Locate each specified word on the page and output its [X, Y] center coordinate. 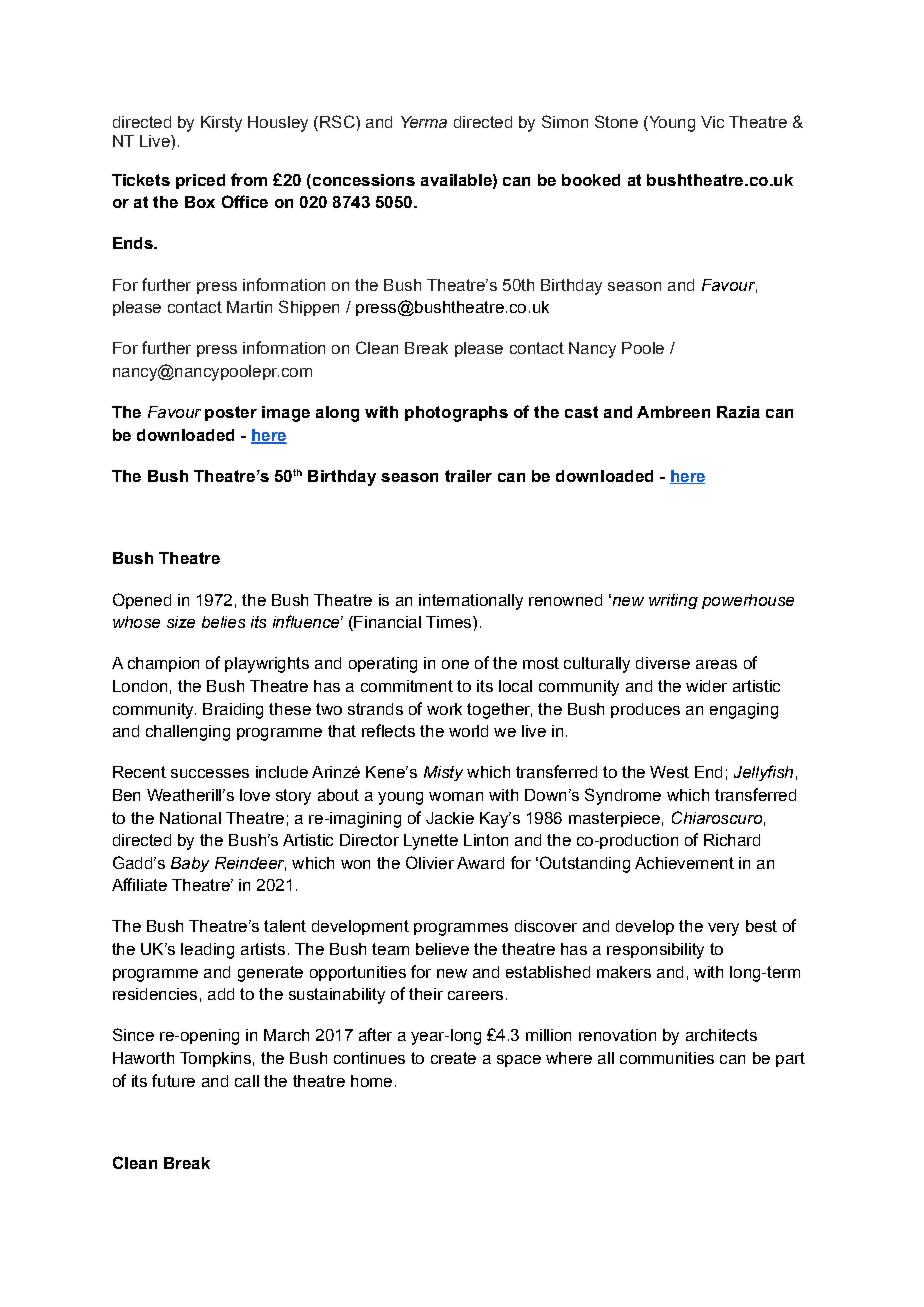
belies [223, 622]
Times [450, 622]
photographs [456, 414]
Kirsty [221, 124]
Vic [712, 122]
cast [581, 412]
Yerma [424, 122]
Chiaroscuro [717, 817]
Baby [190, 864]
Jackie [450, 818]
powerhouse [748, 601]
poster [231, 413]
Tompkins [215, 1059]
